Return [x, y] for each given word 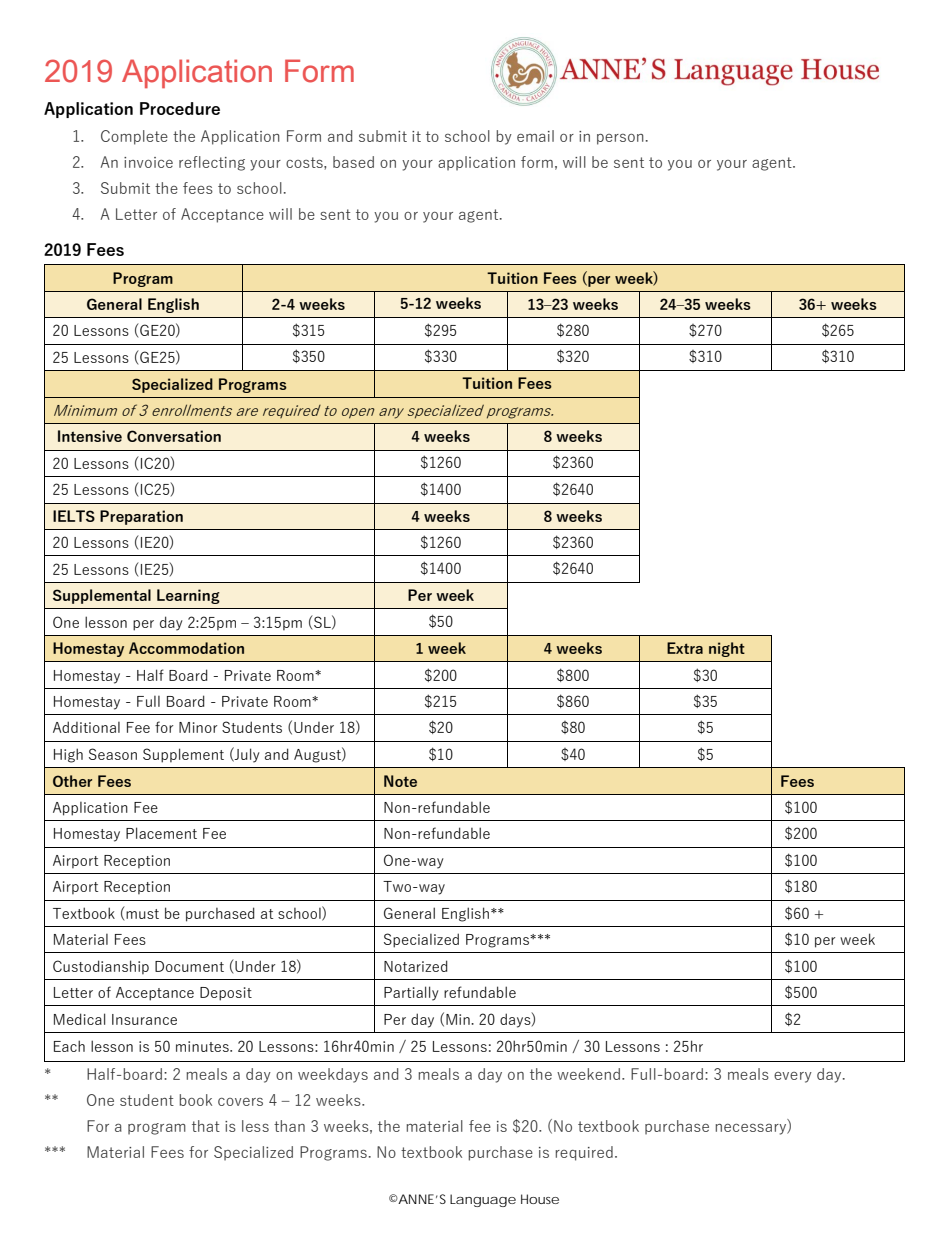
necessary [752, 1129]
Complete [134, 137]
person [620, 139]
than [289, 1126]
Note [400, 781]
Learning [188, 596]
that [206, 1126]
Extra [685, 648]
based [353, 162]
